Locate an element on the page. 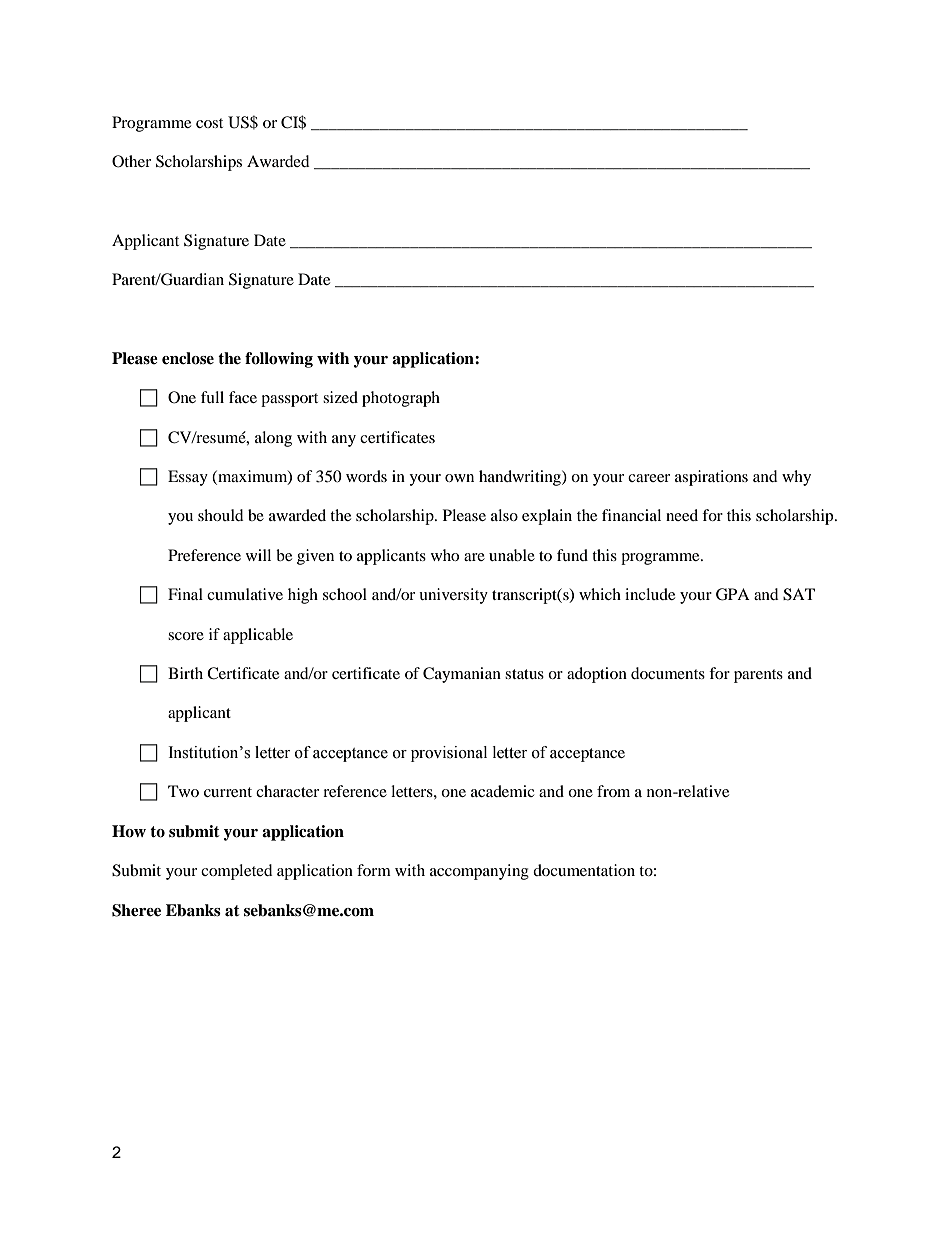  aspirations is located at coordinates (711, 478).
